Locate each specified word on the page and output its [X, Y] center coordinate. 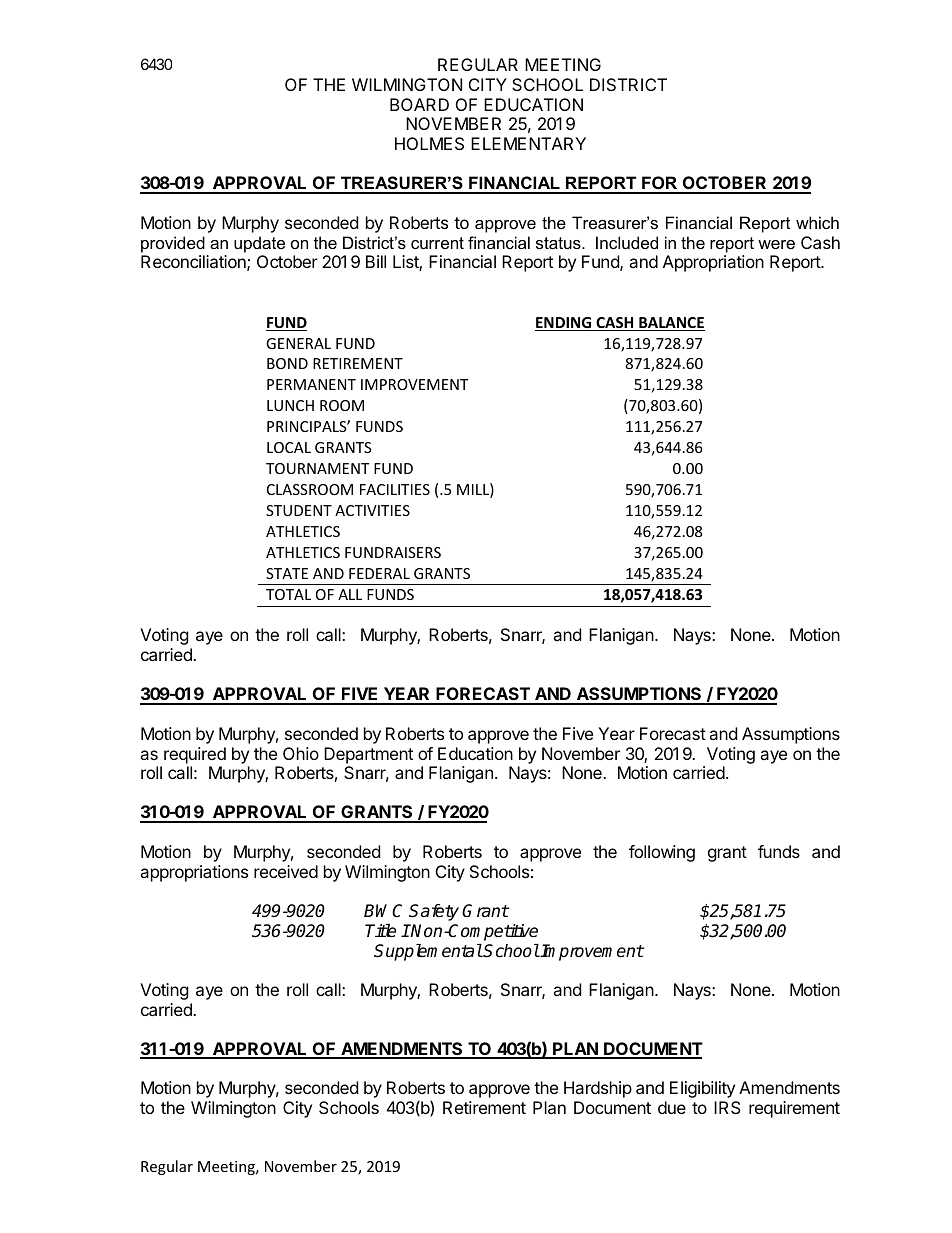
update [259, 244]
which [817, 222]
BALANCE [671, 324]
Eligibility [702, 1089]
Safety [434, 912]
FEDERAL [379, 573]
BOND [287, 363]
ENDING [564, 324]
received [286, 871]
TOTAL [288, 594]
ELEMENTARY [528, 143]
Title [380, 931]
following [662, 853]
